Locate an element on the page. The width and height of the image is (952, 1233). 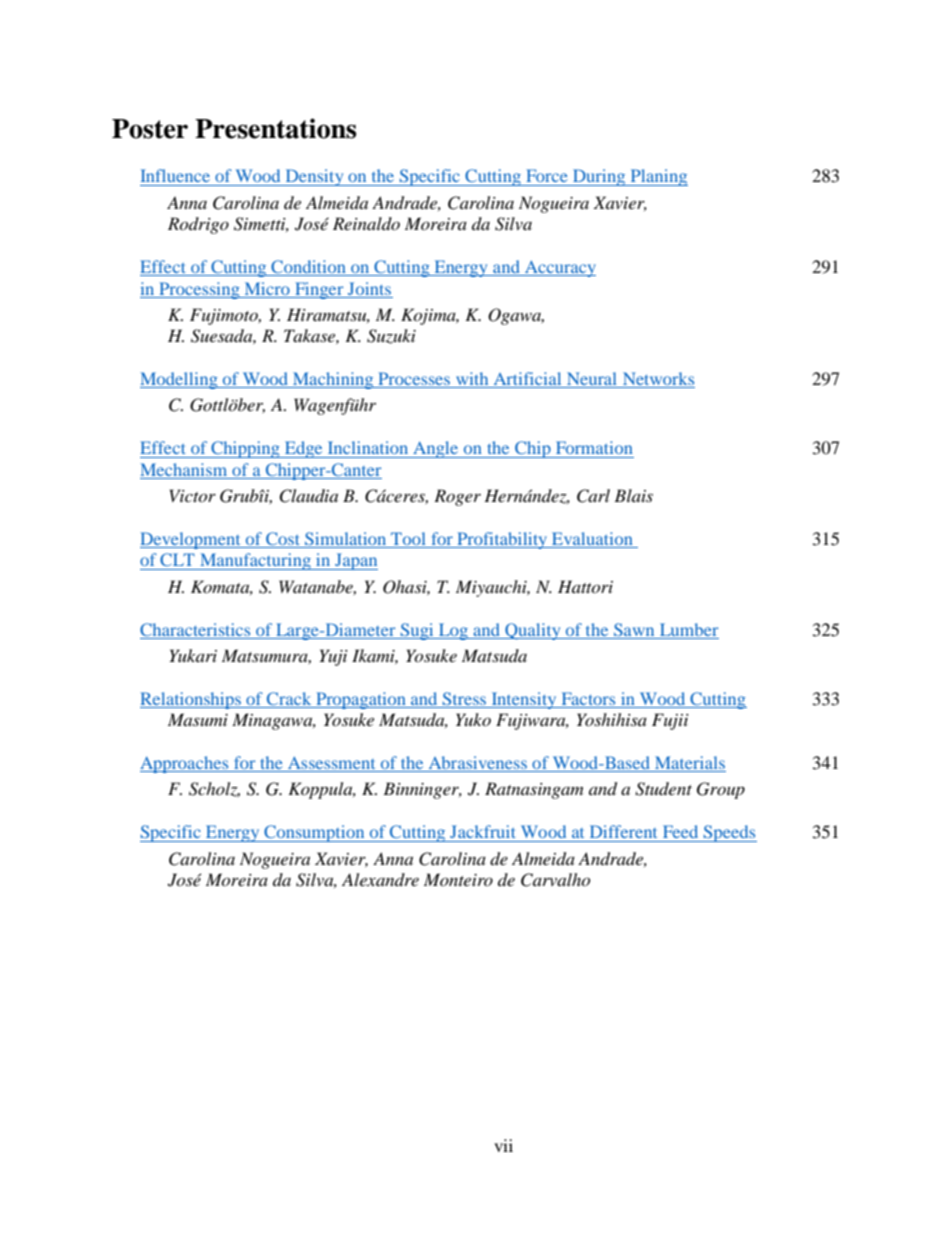
Log is located at coordinates (453, 631).
